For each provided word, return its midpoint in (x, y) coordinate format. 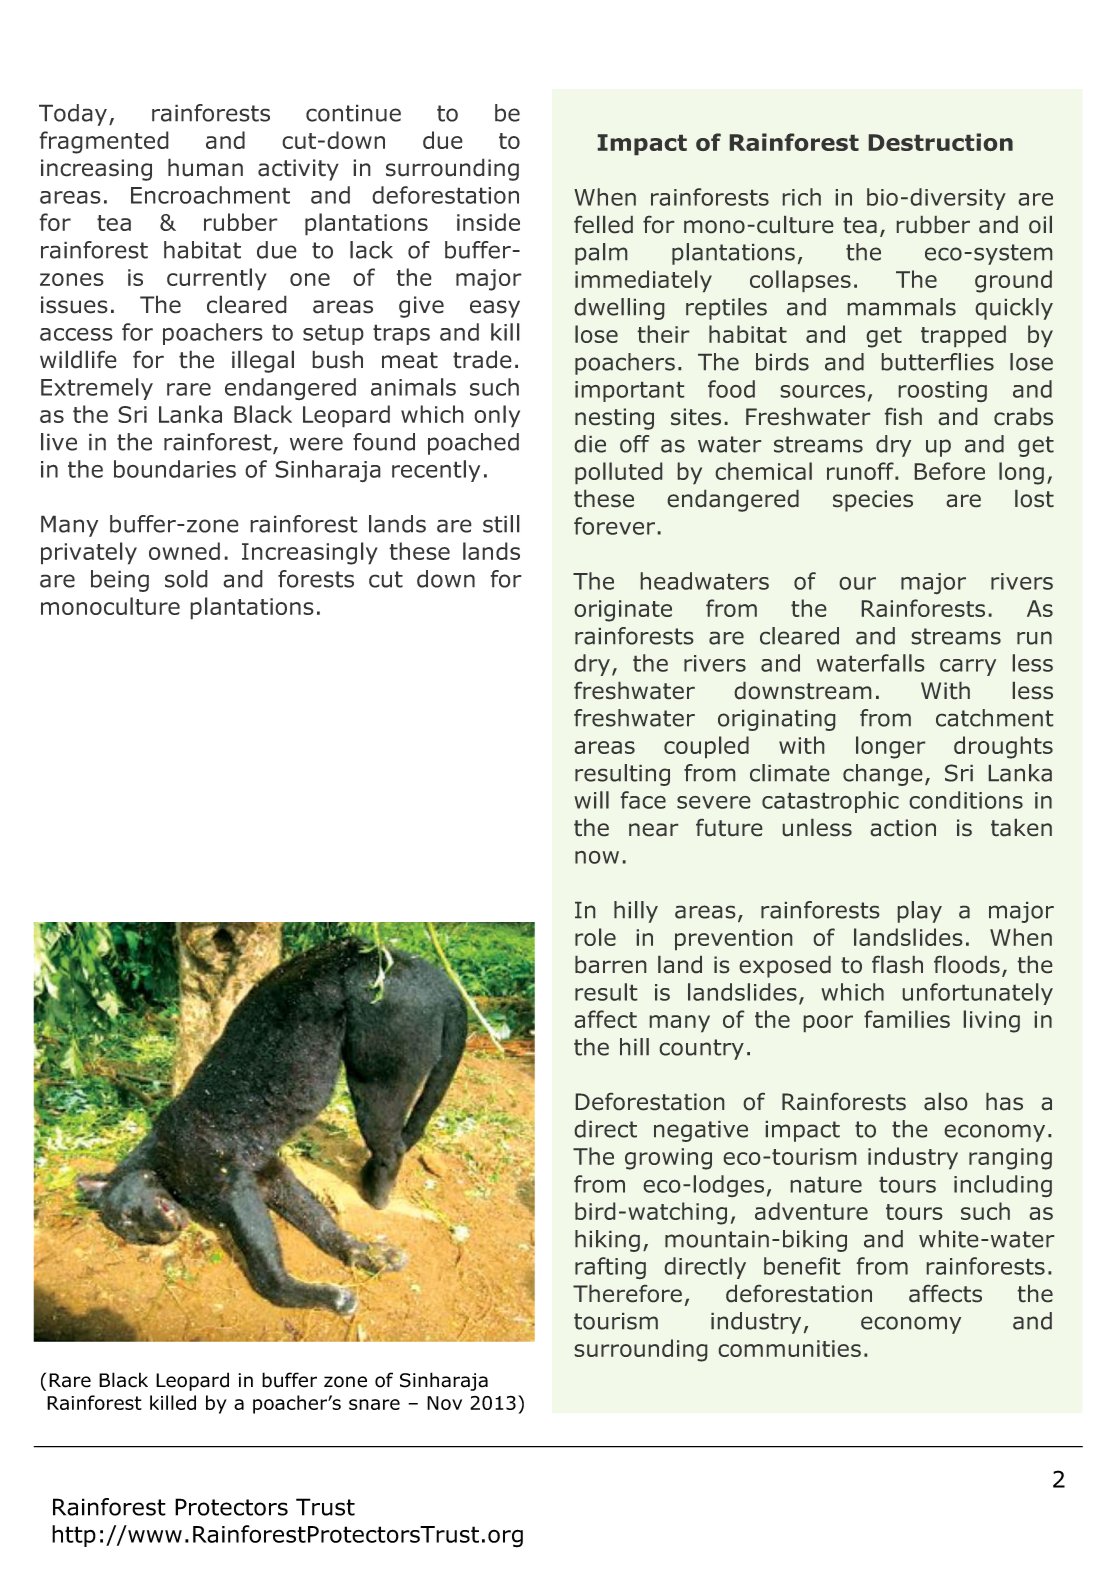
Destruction (941, 142)
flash (897, 964)
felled (603, 224)
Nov (444, 1403)
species (873, 501)
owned (184, 551)
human (205, 167)
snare (374, 1404)
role (595, 937)
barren (610, 964)
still (501, 524)
